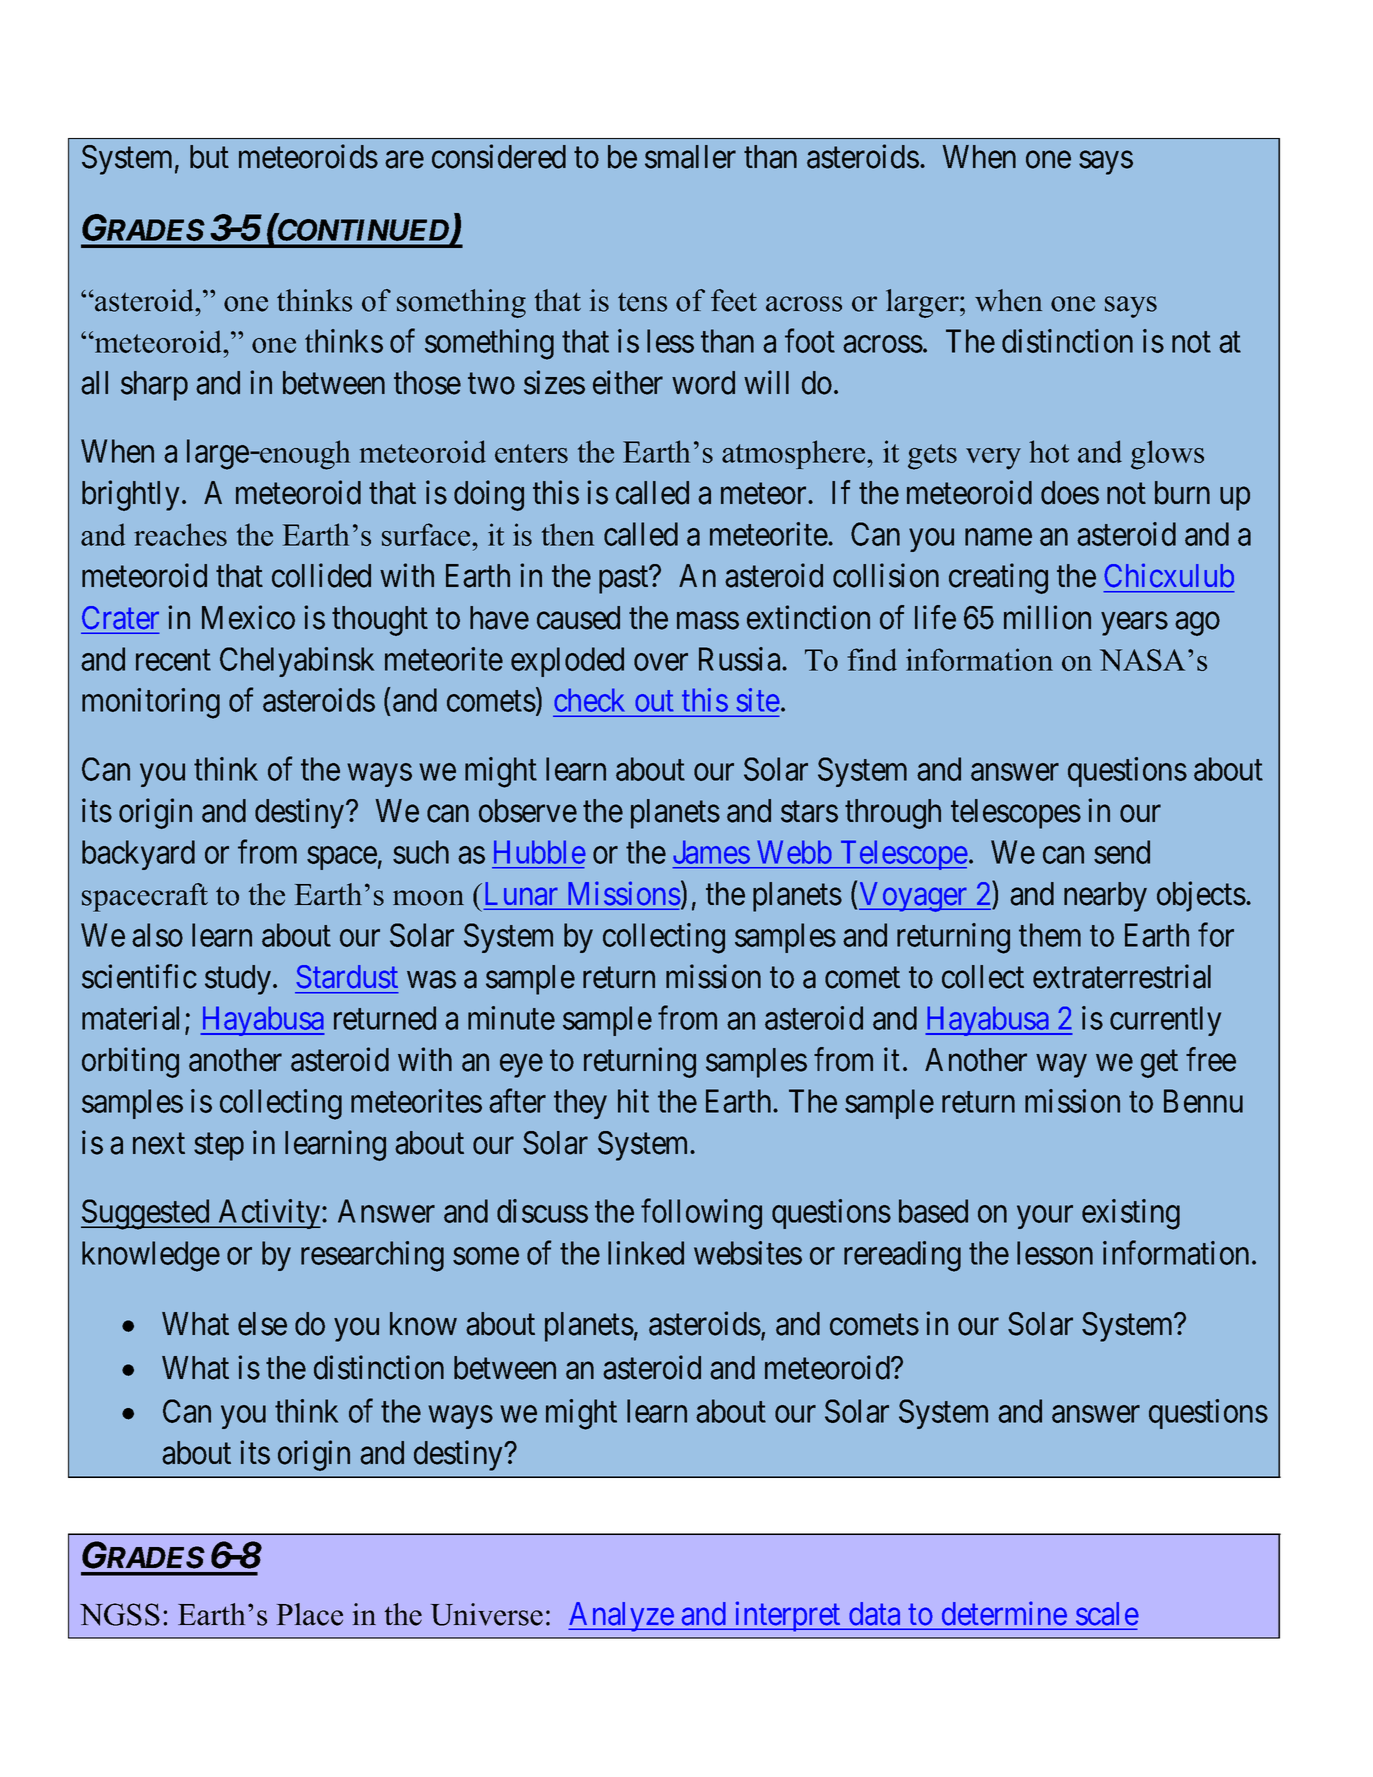  What do you see at coordinates (209, 157) in the screenshot?
I see `but` at bounding box center [209, 157].
